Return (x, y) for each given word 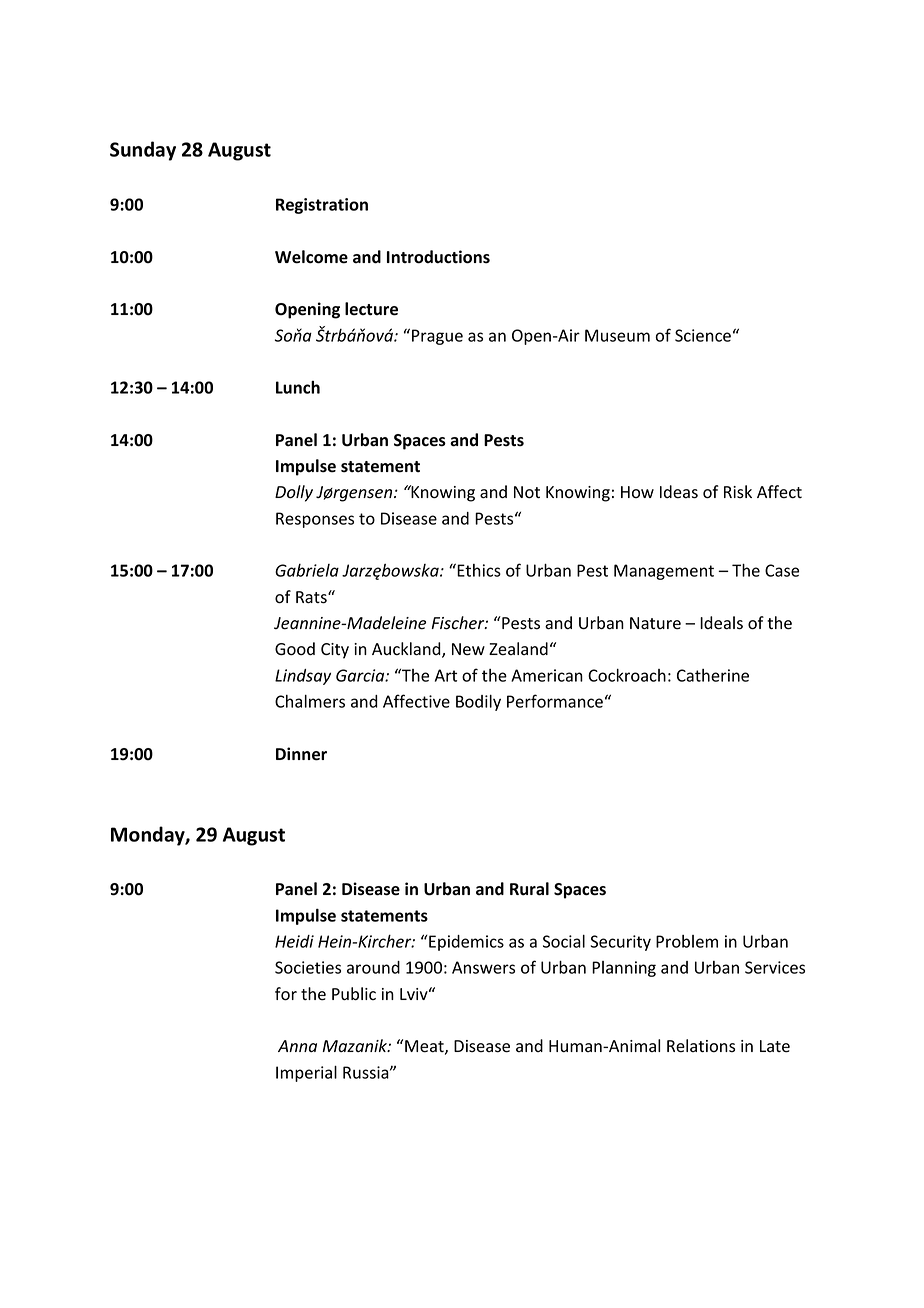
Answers (483, 967)
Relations (701, 1046)
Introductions (438, 257)
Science (703, 335)
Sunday (143, 151)
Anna (297, 1046)
